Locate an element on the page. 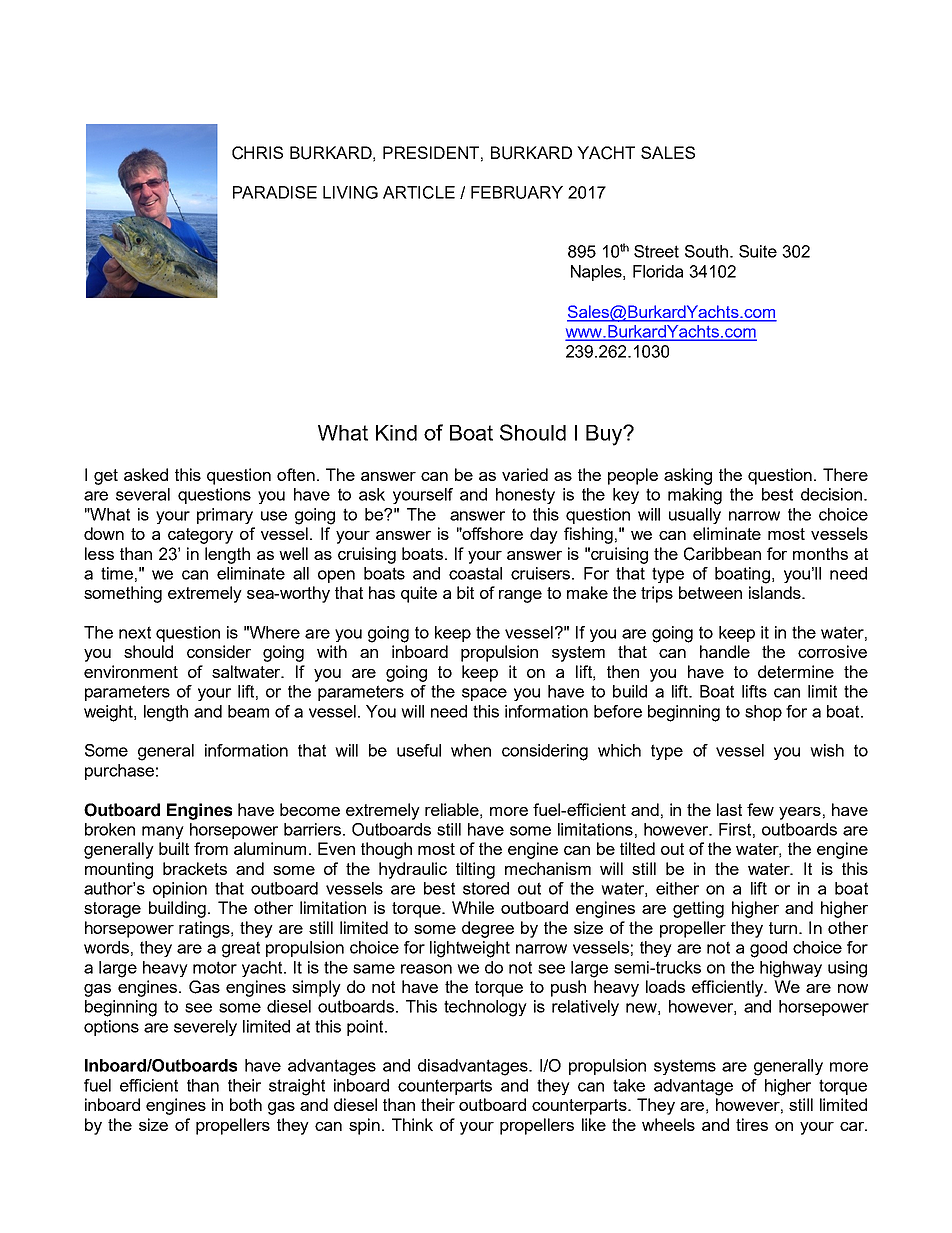 This document has height=1233, width=952. next is located at coordinates (135, 632).
